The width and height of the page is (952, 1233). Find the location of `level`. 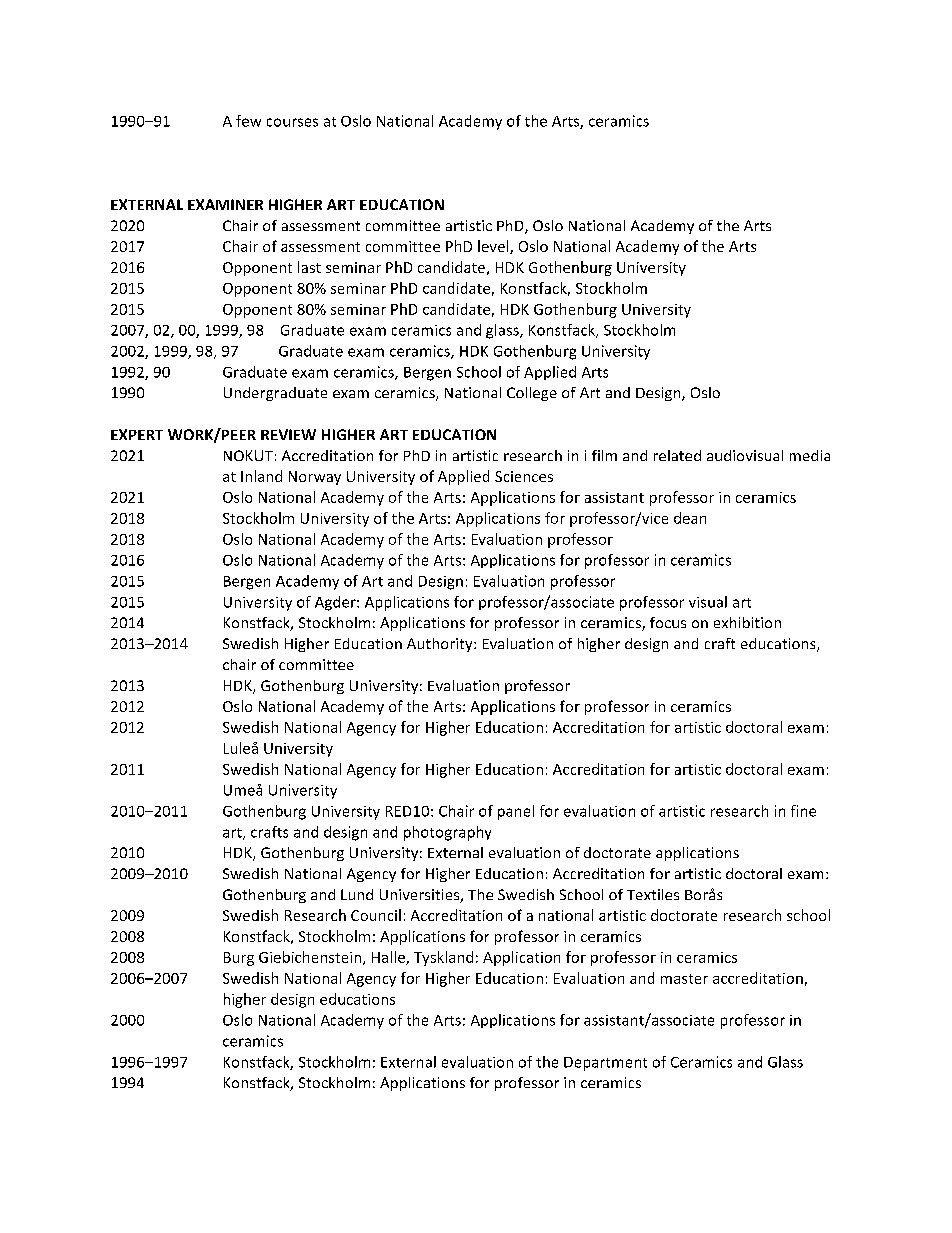

level is located at coordinates (494, 247).
